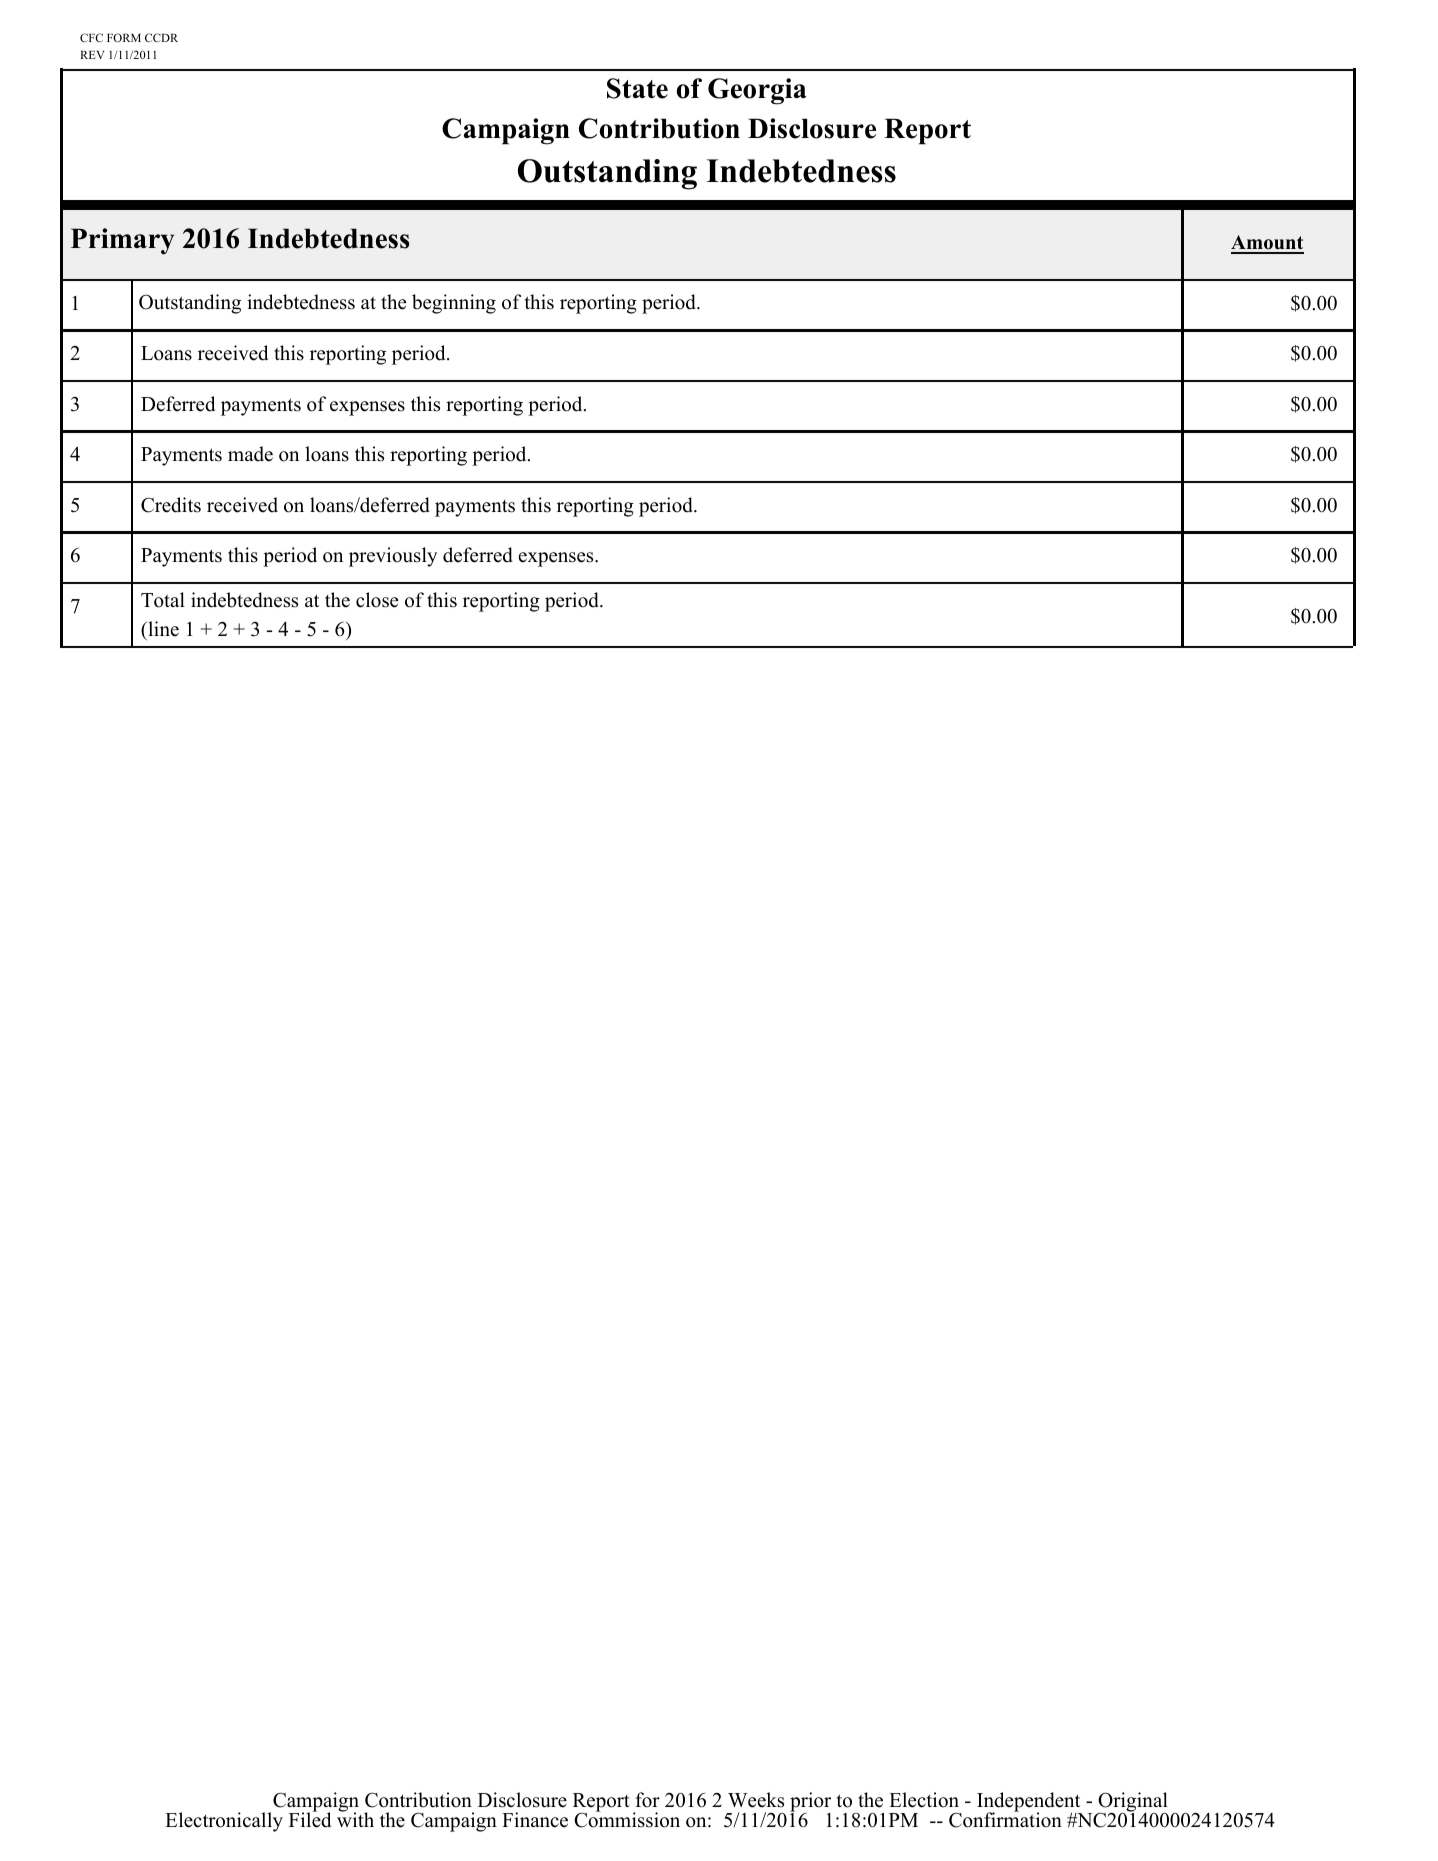  What do you see at coordinates (163, 600) in the page?
I see `Total` at bounding box center [163, 600].
